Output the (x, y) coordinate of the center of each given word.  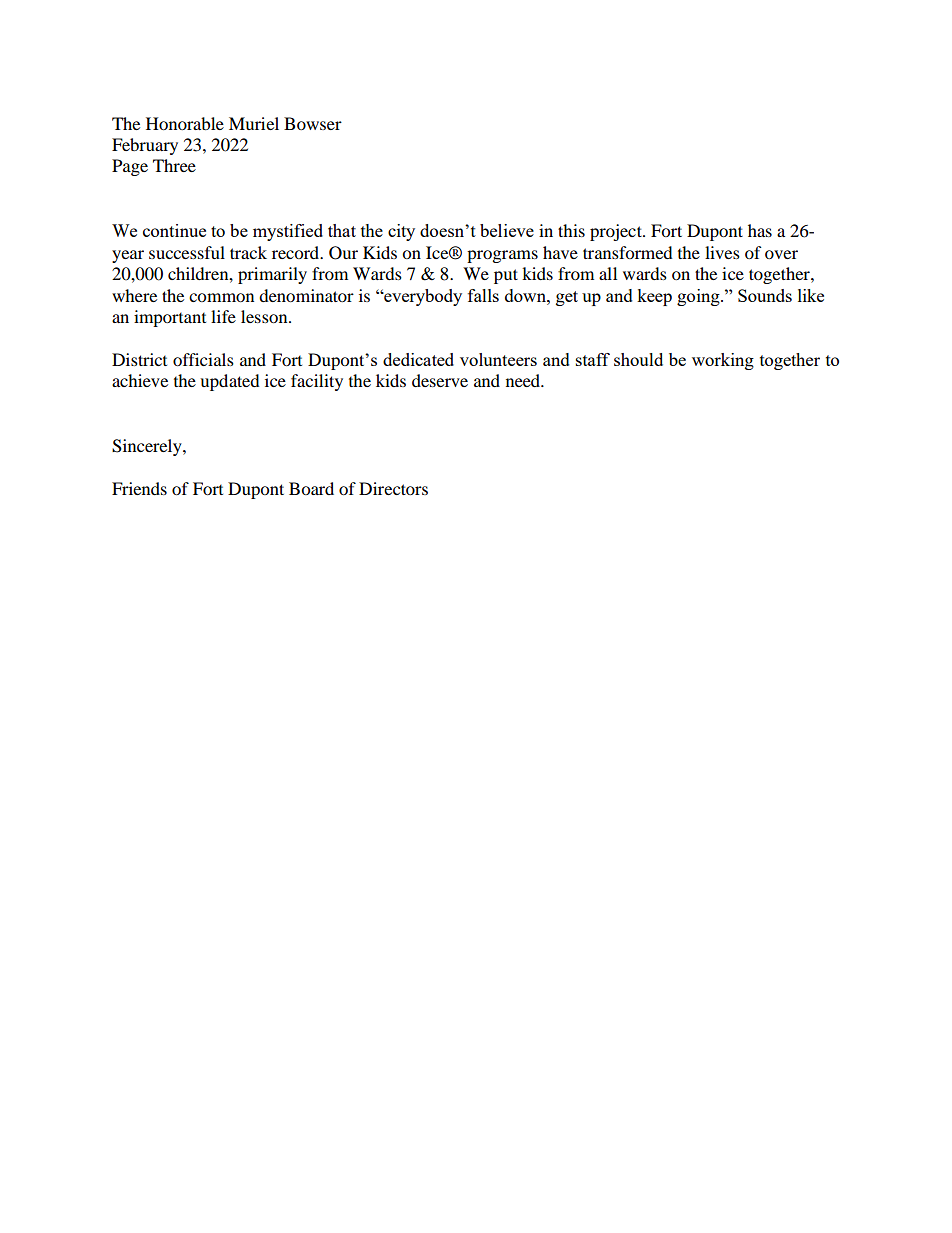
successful (187, 252)
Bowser (313, 123)
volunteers (498, 359)
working (723, 361)
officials (203, 359)
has (760, 230)
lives (722, 252)
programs (502, 256)
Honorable (185, 123)
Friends (139, 488)
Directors (393, 488)
